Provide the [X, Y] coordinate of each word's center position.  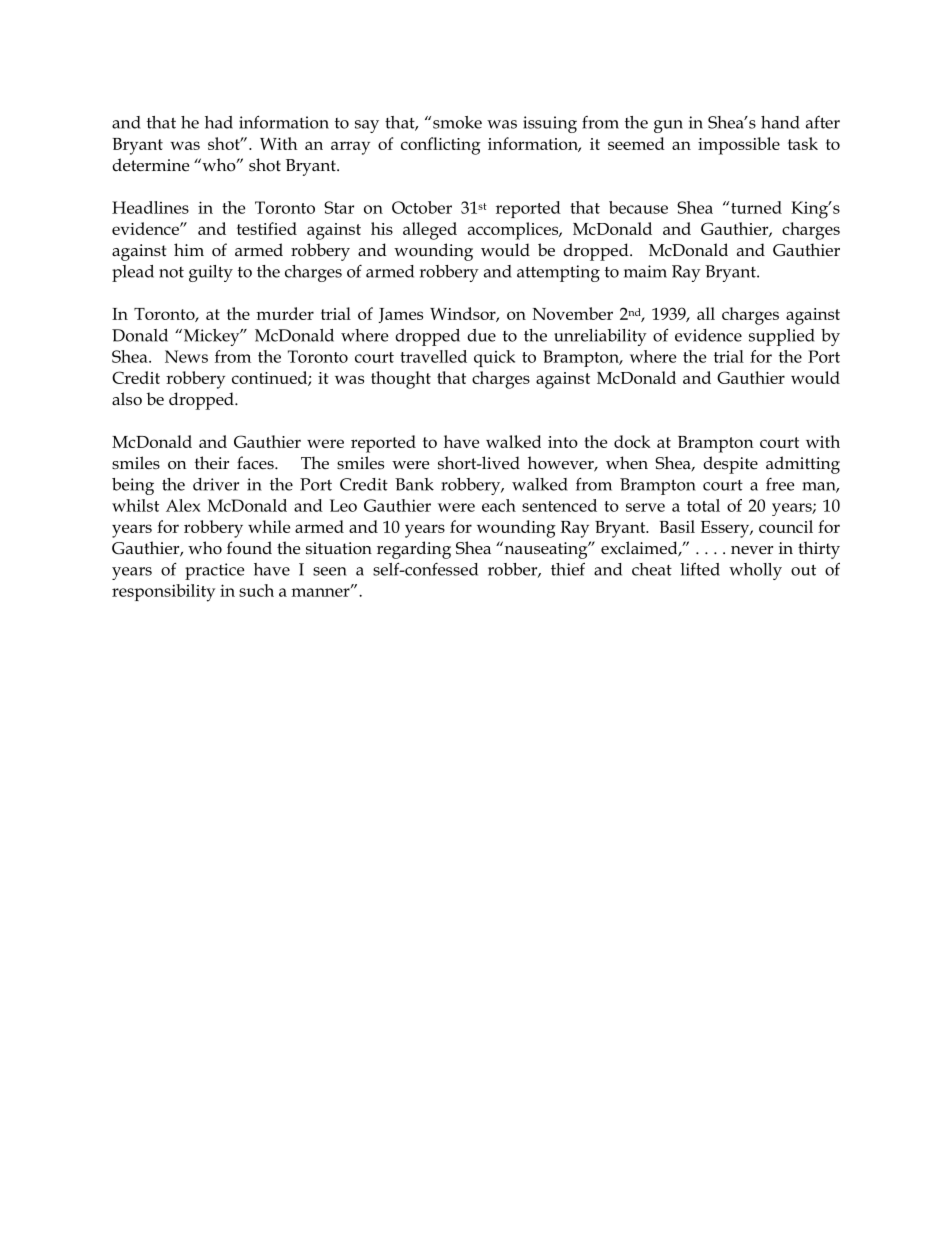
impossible [739, 146]
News [186, 356]
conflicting [441, 146]
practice [215, 571]
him [189, 249]
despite [730, 465]
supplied [782, 337]
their [212, 463]
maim [645, 271]
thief [568, 569]
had [219, 122]
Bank [414, 484]
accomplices [514, 231]
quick [494, 358]
